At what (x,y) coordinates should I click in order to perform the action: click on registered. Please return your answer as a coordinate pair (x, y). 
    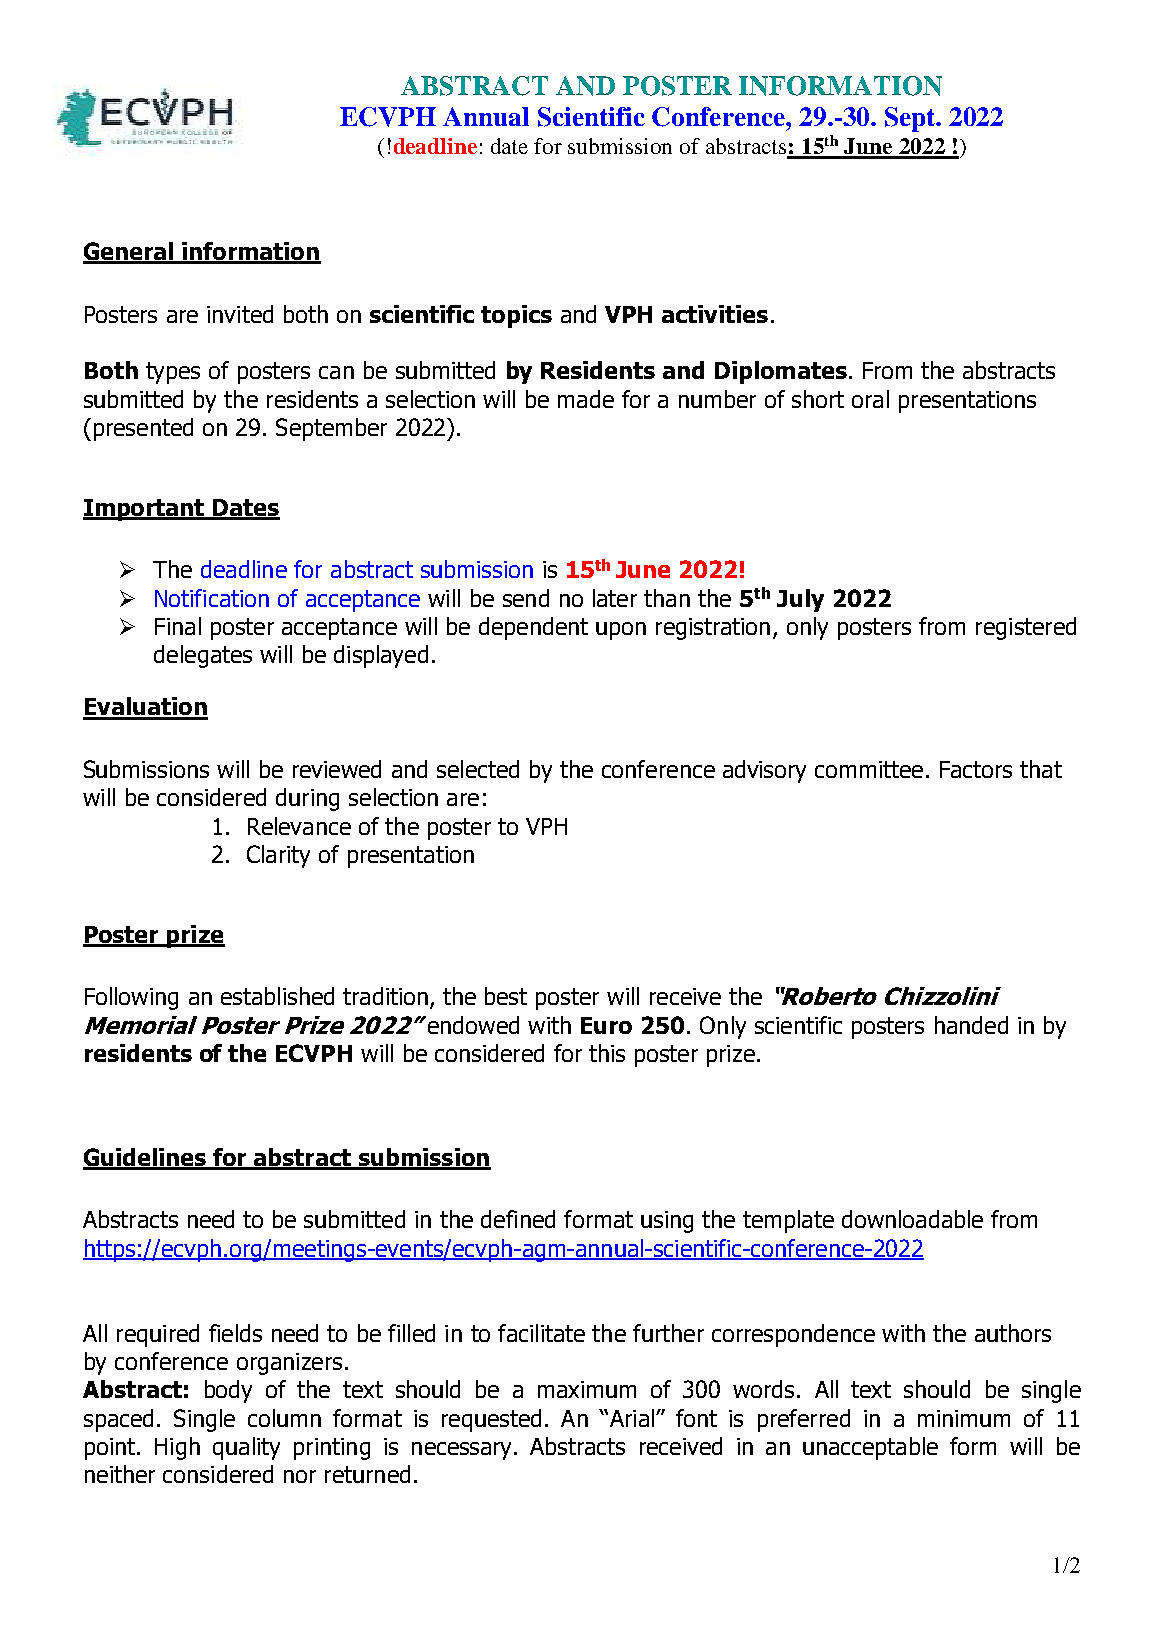
    Looking at the image, I should click on (1026, 628).
